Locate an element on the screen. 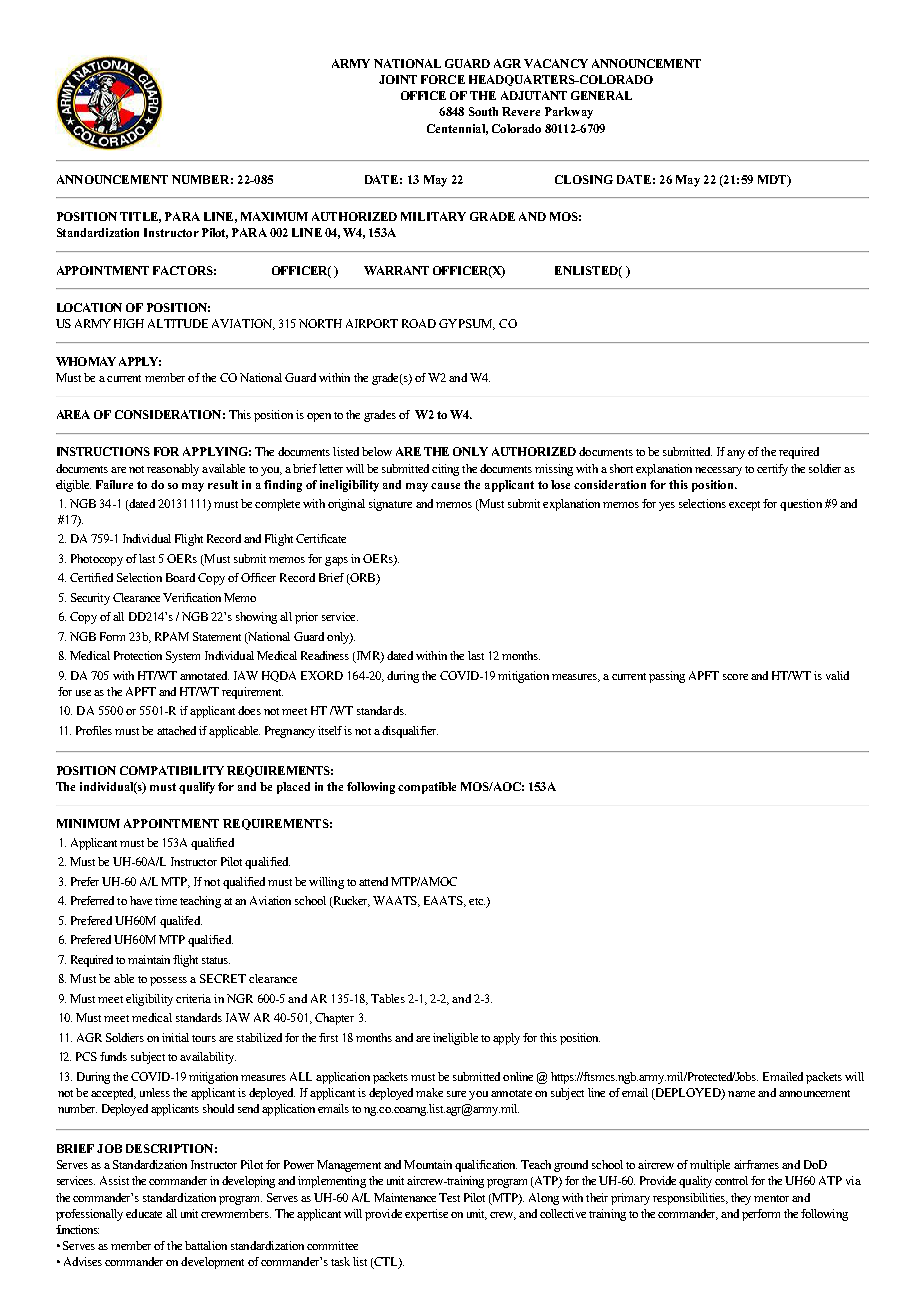 Image resolution: width=924 pixels, height=1308 pixels. Readiness is located at coordinates (325, 655).
